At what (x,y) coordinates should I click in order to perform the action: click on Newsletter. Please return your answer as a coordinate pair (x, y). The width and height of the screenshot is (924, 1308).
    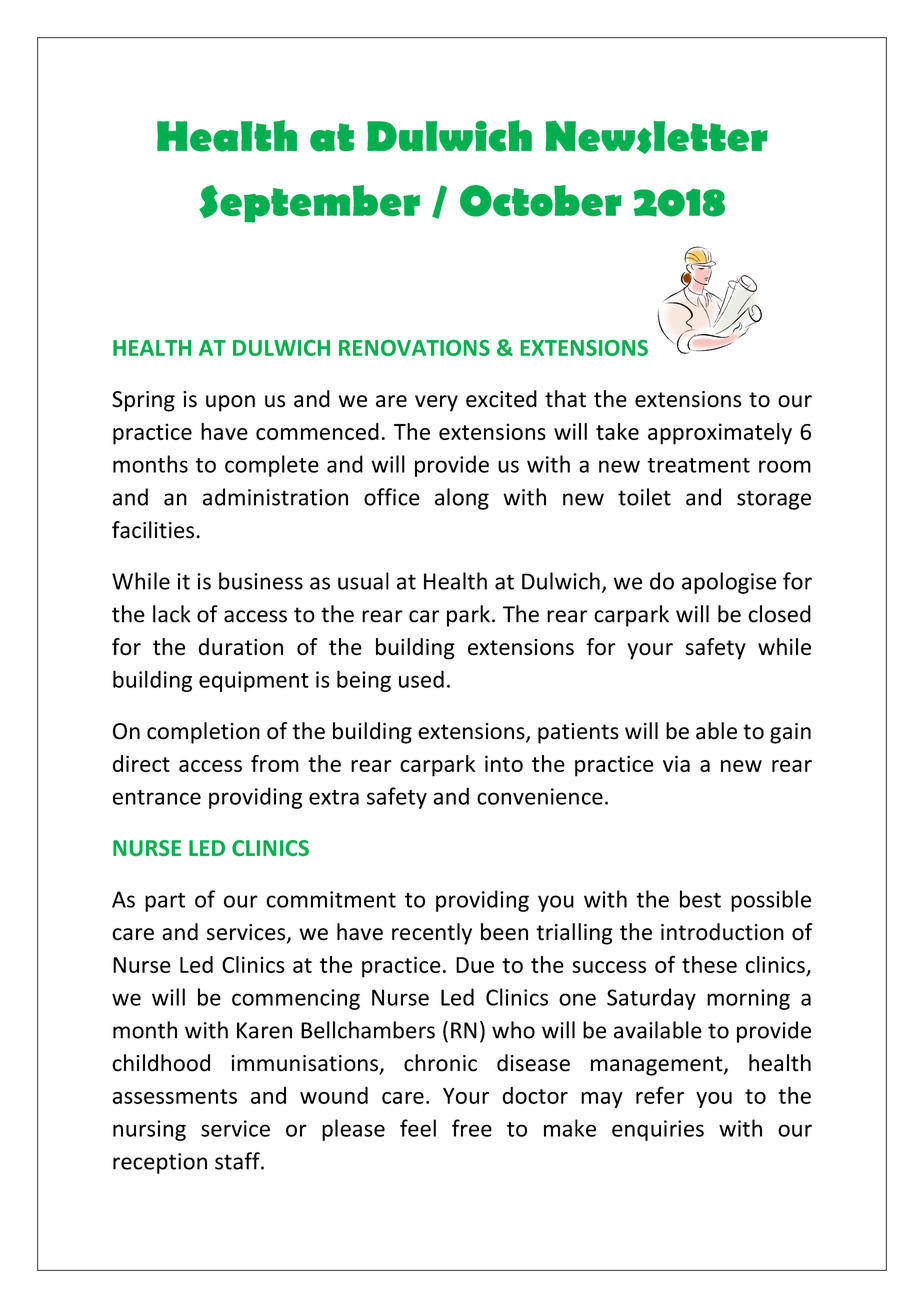
    Looking at the image, I should click on (657, 137).
